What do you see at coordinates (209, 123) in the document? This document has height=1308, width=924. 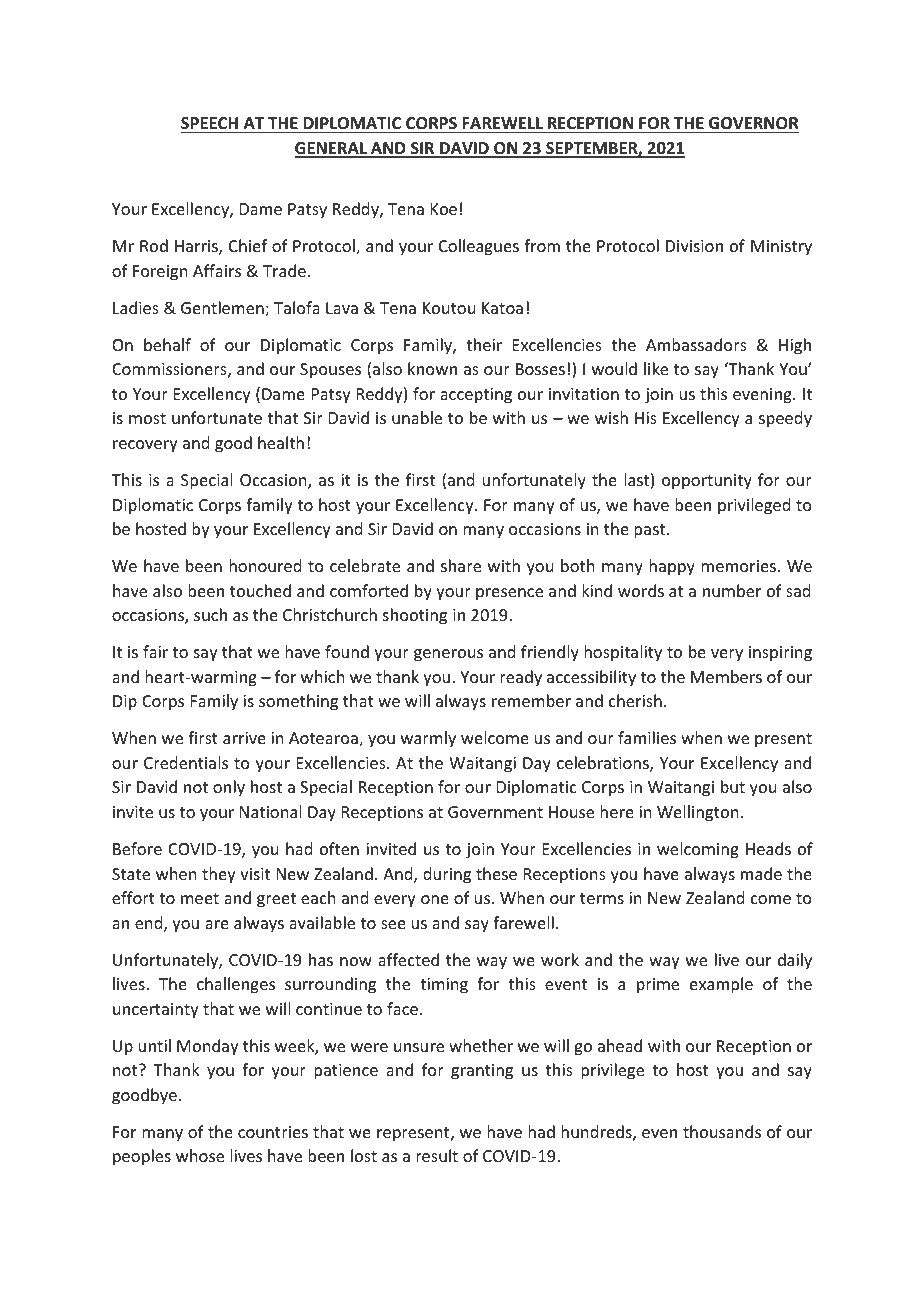 I see `SPEECH` at bounding box center [209, 123].
